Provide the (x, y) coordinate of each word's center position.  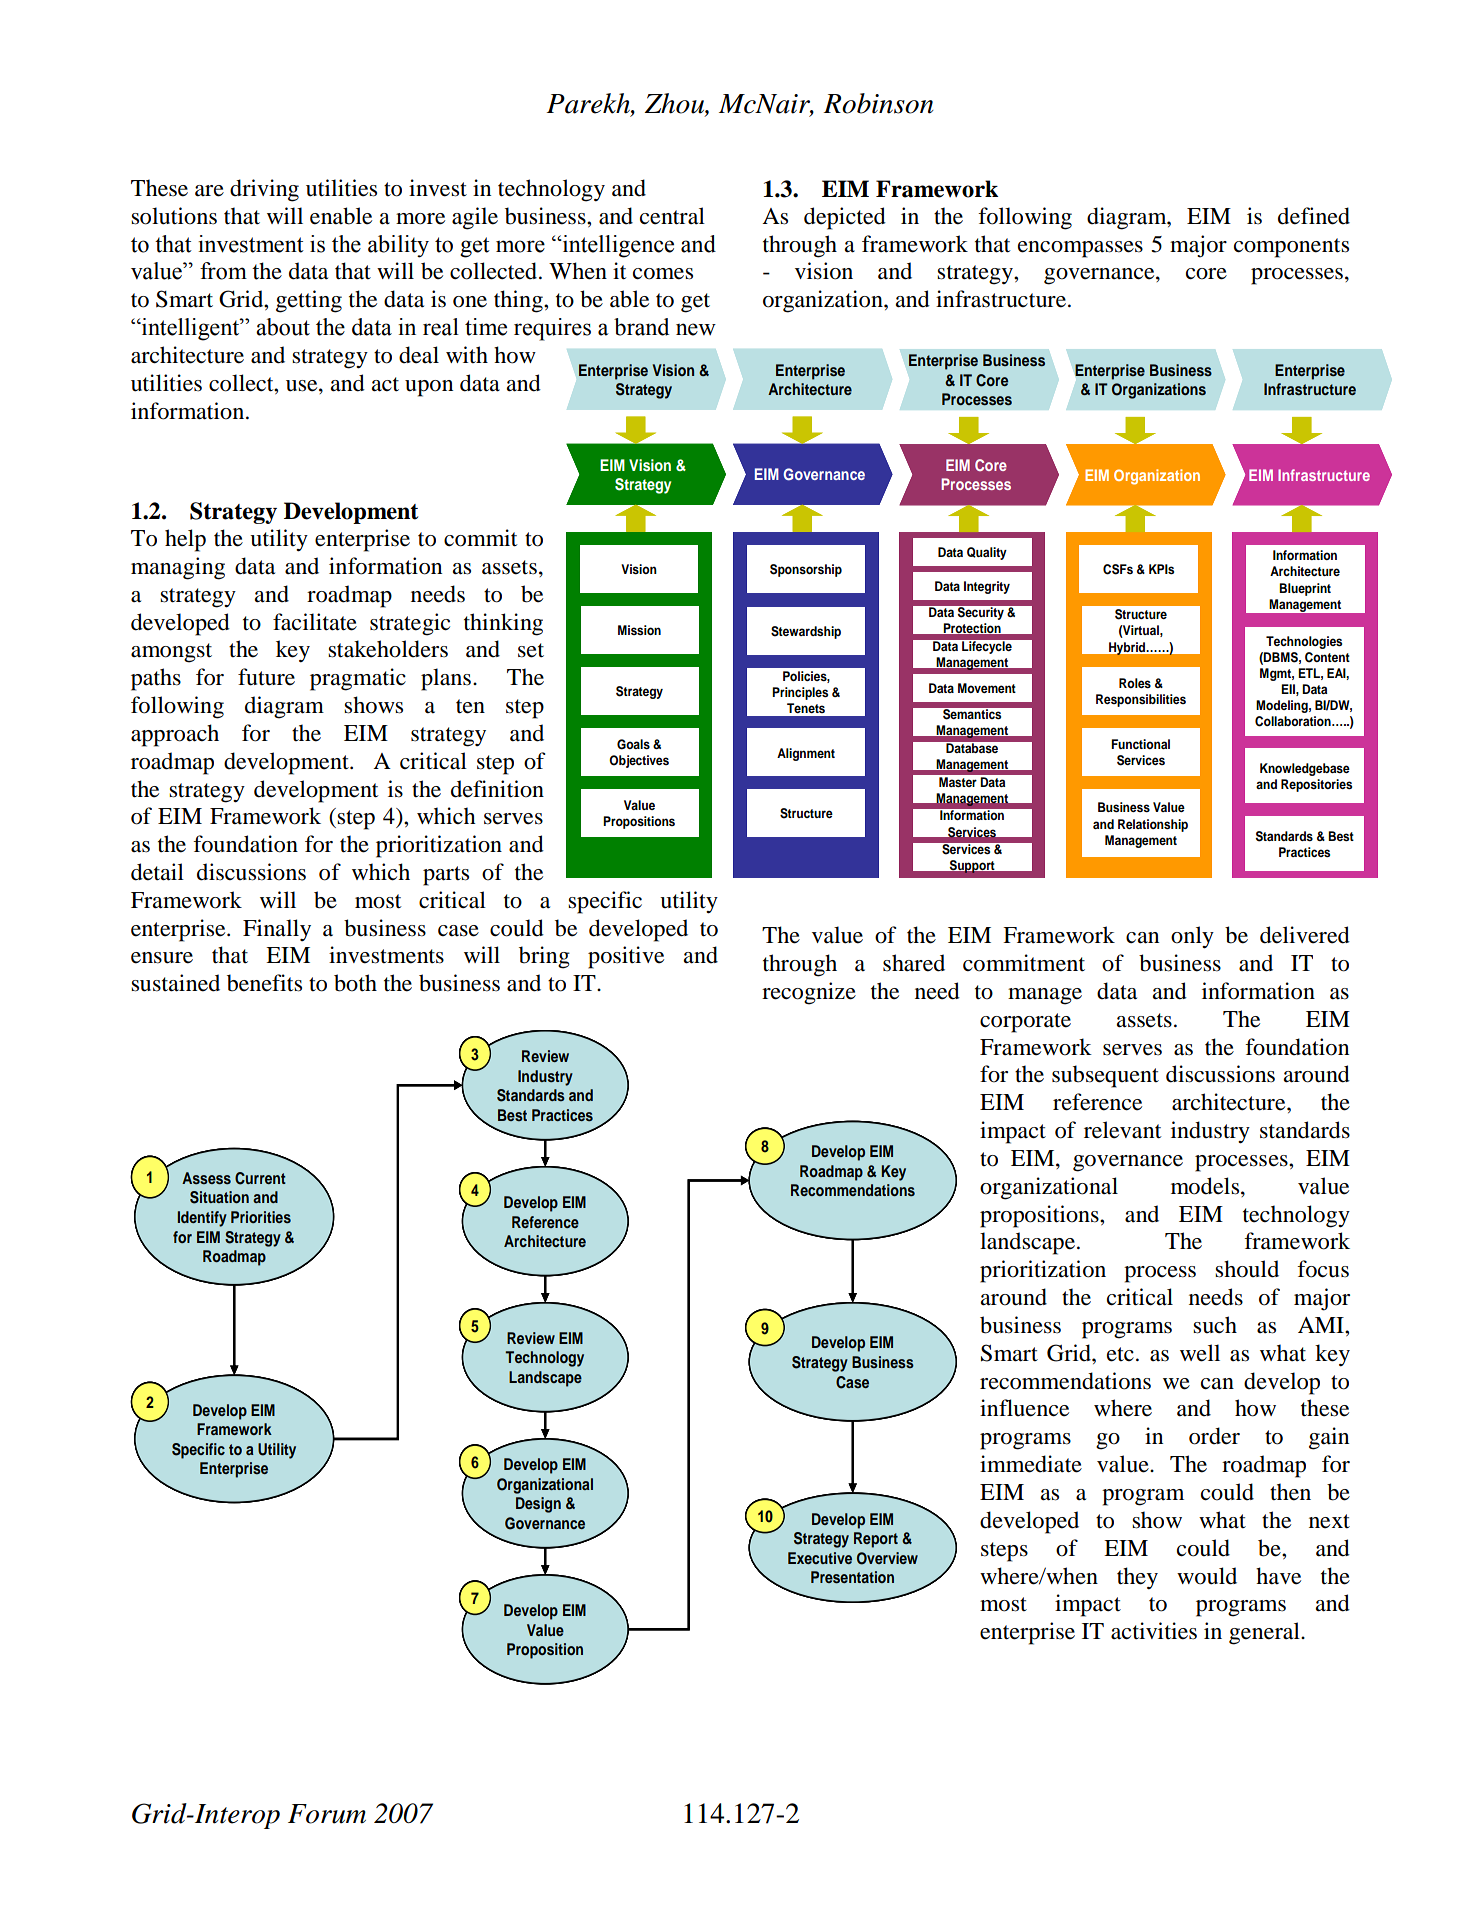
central (672, 216)
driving (264, 190)
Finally (277, 930)
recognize (809, 993)
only (1192, 937)
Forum (327, 1814)
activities (1154, 1631)
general (1265, 1633)
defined (1314, 216)
